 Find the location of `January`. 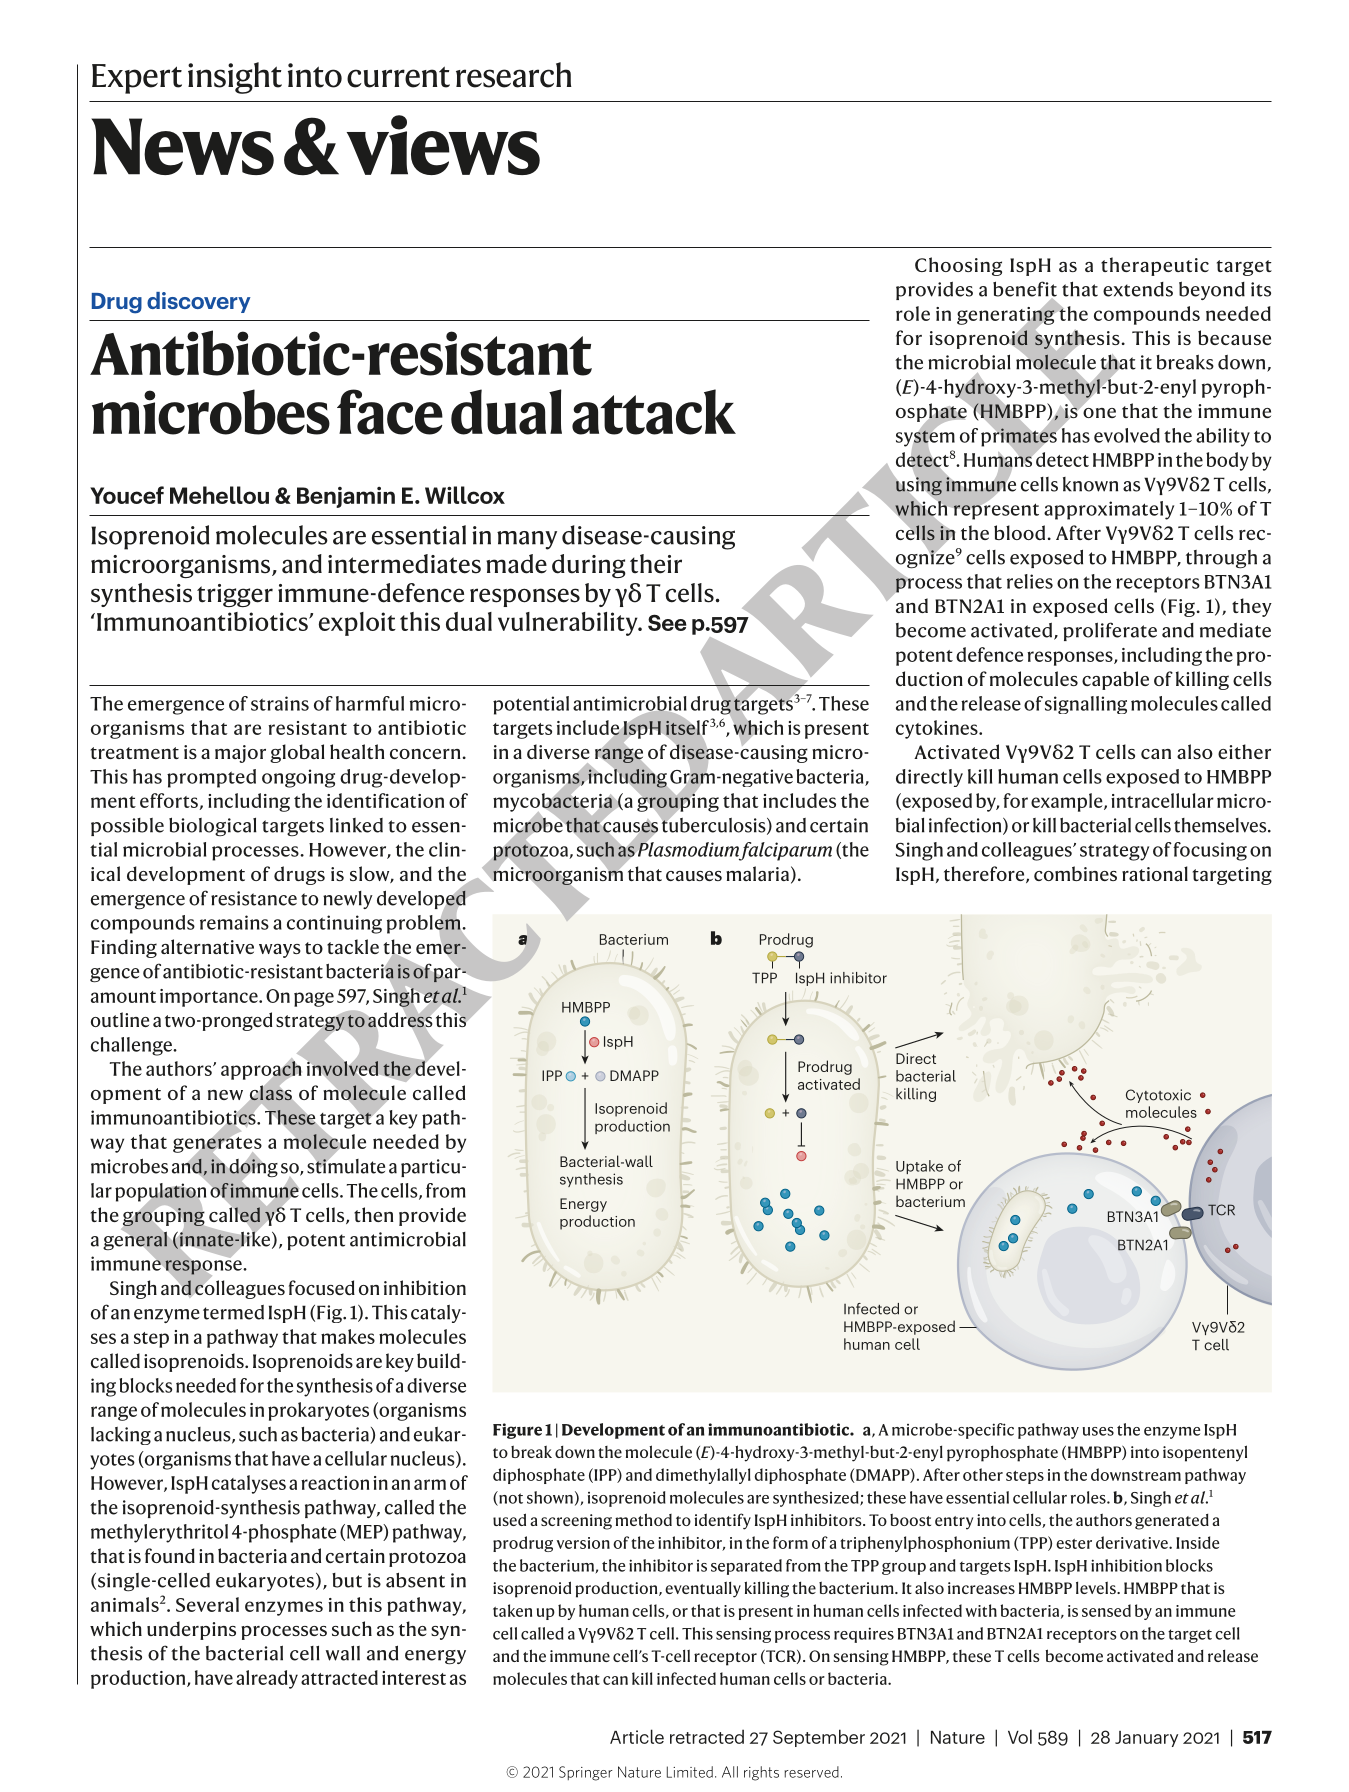

January is located at coordinates (1146, 1739).
